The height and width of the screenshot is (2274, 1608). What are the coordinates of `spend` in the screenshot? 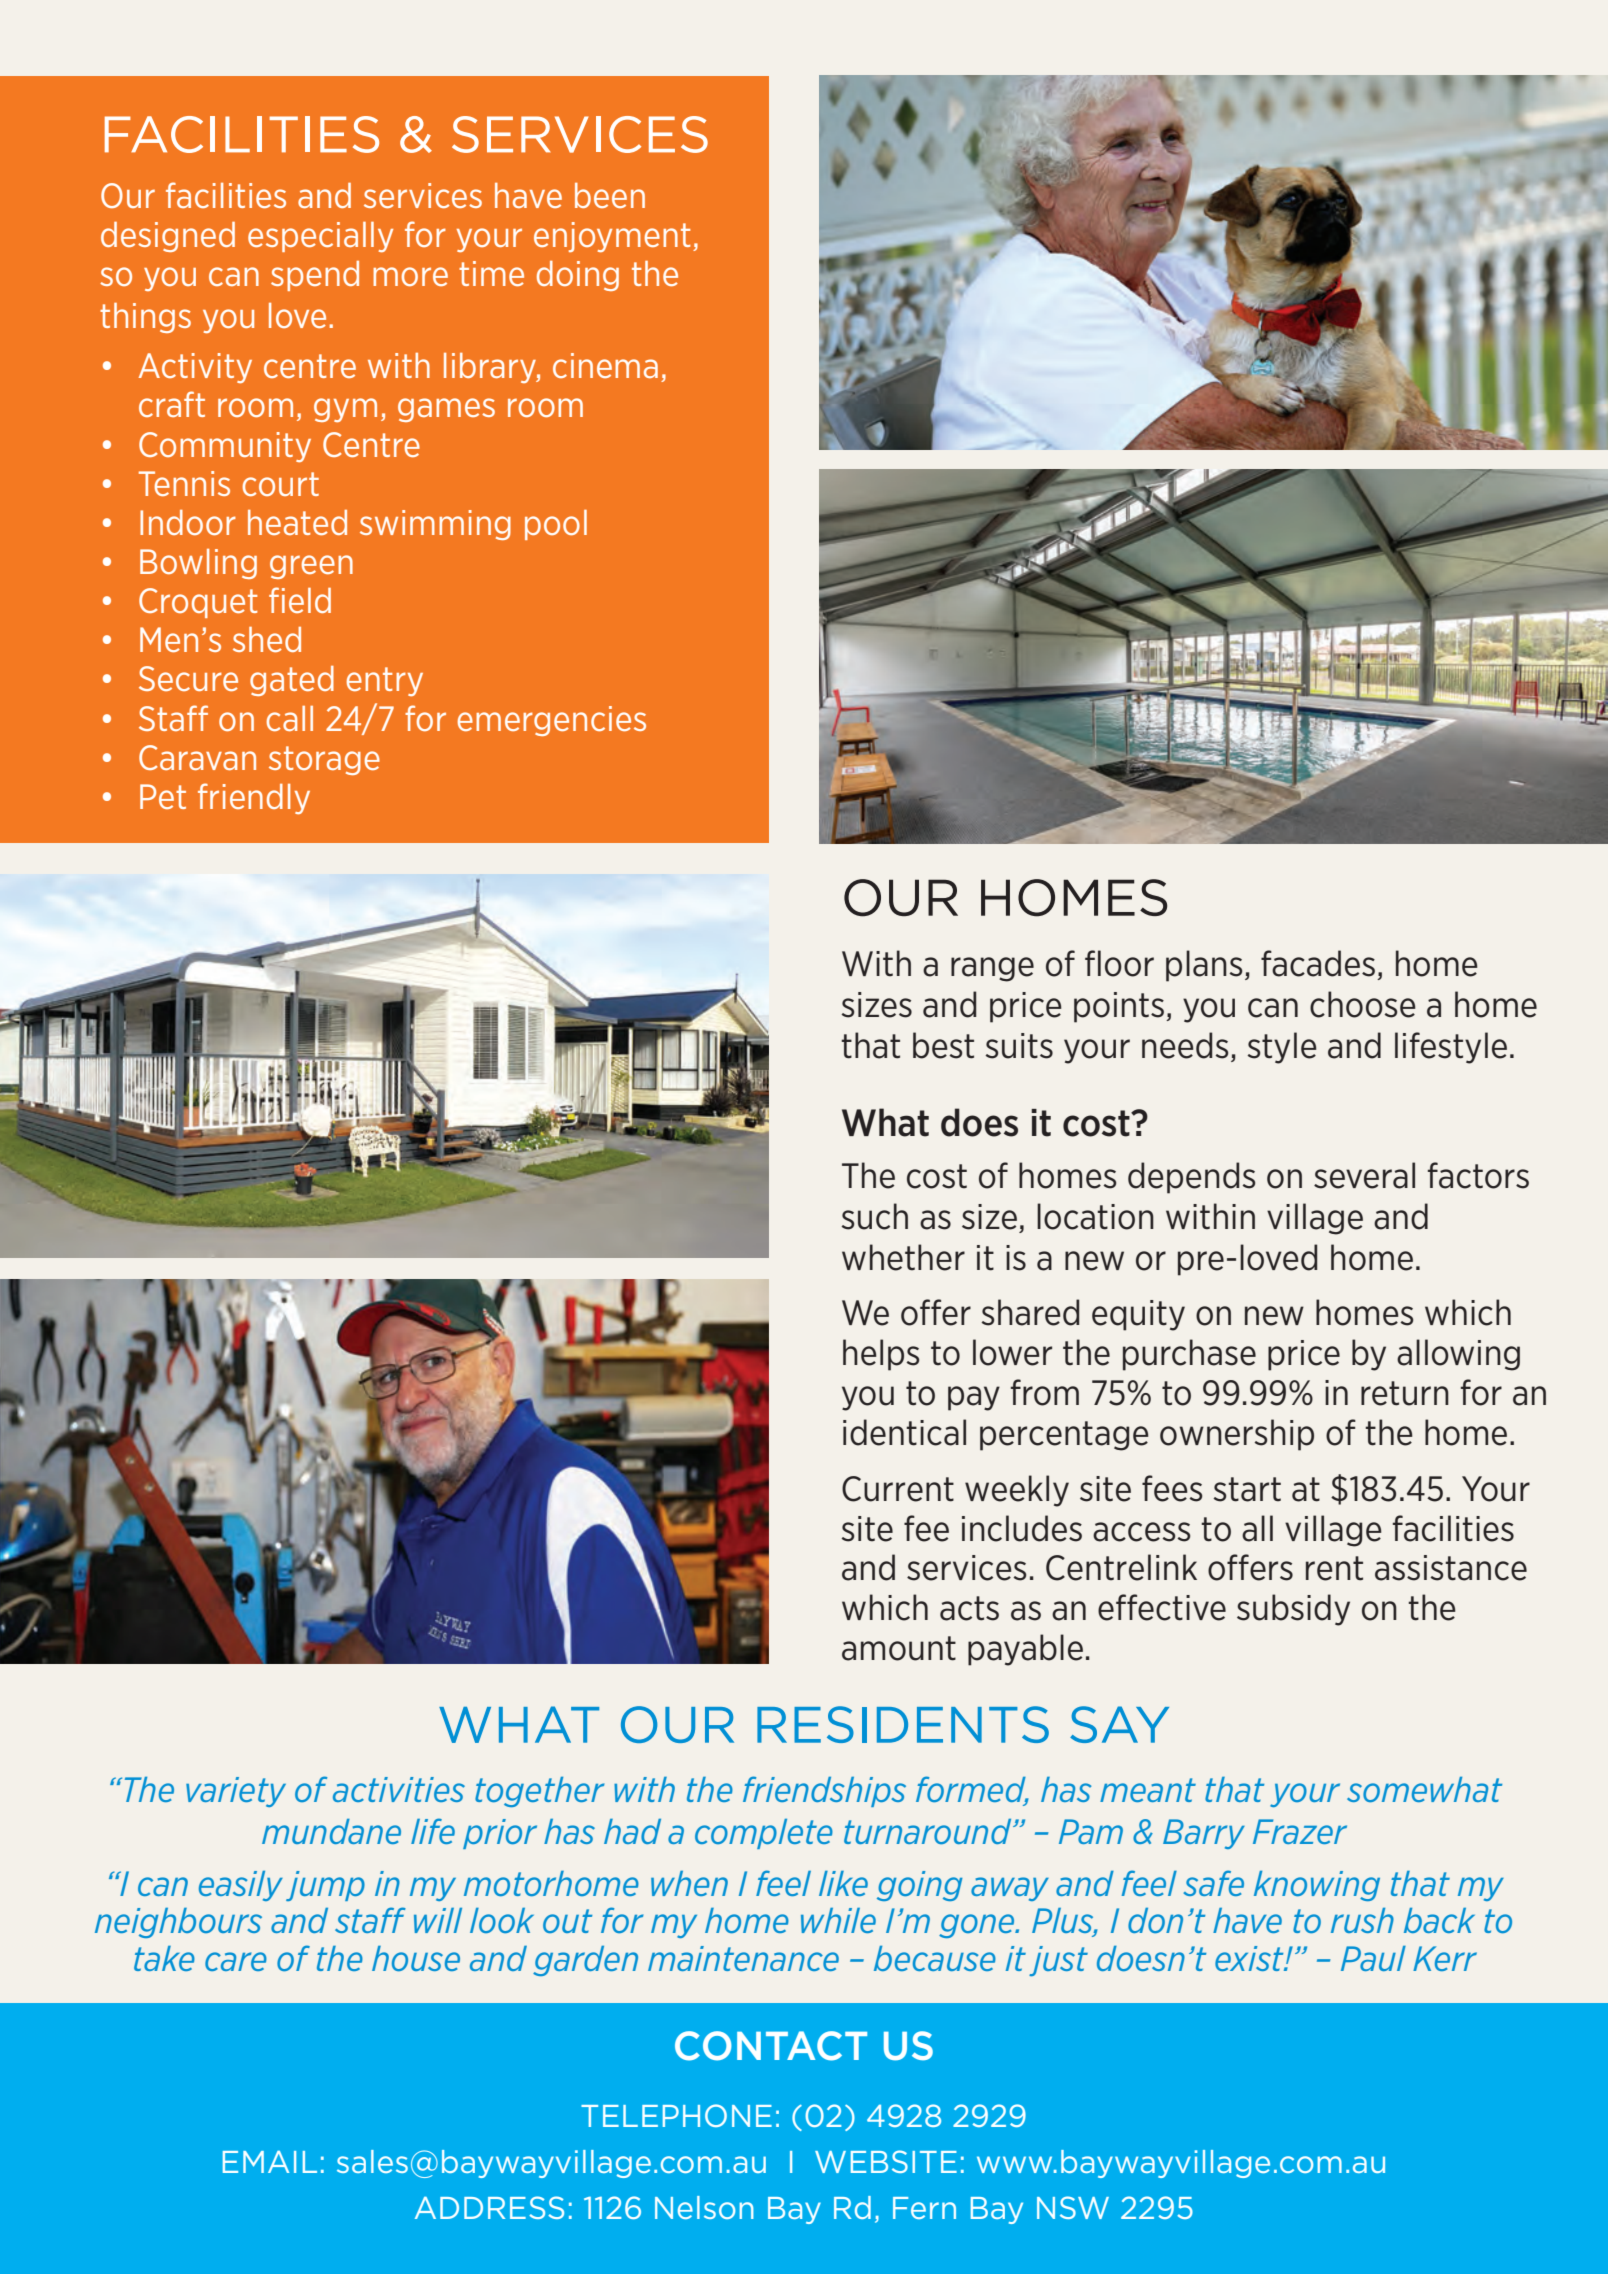 It's located at (315, 276).
